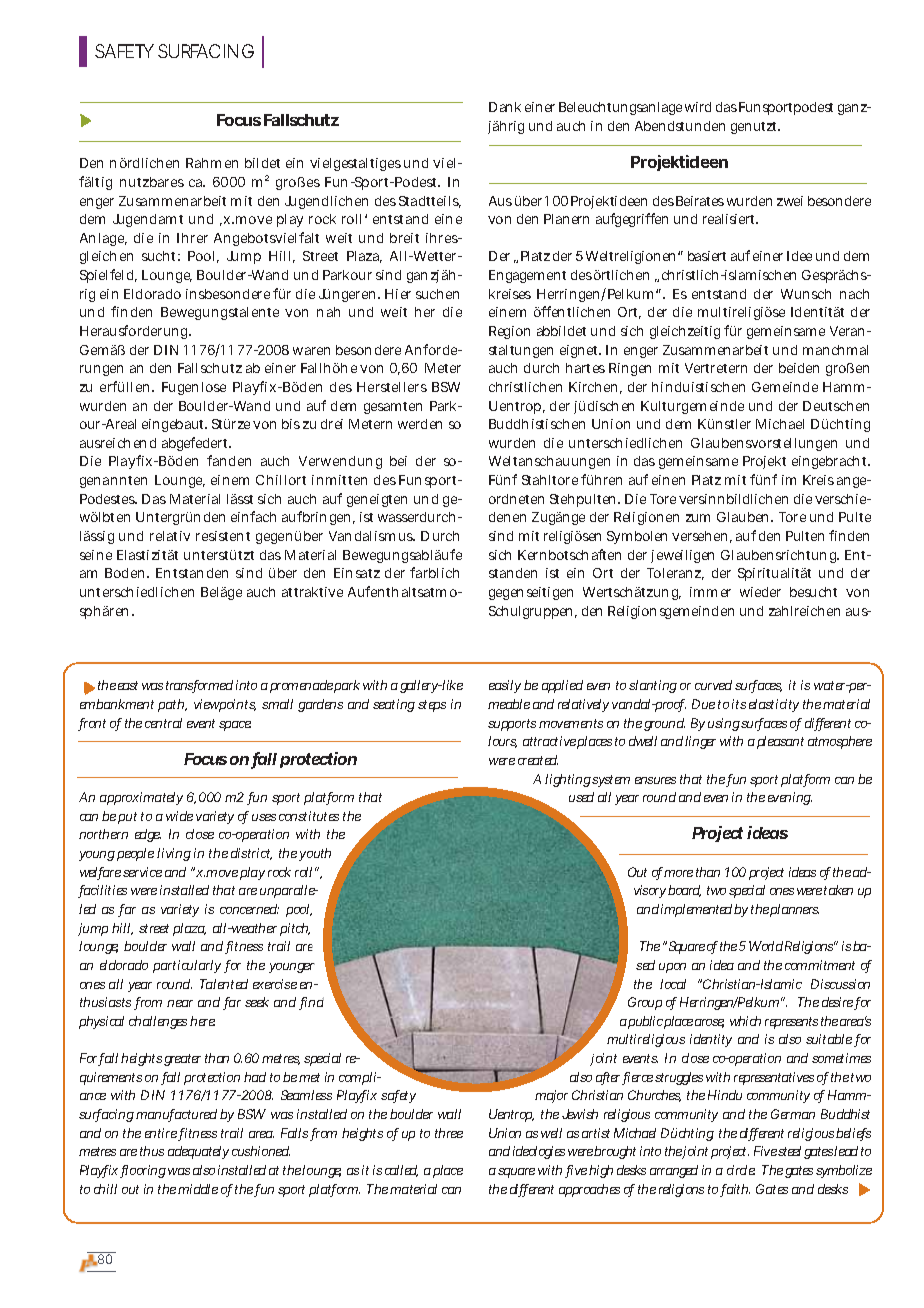 Image resolution: width=924 pixels, height=1308 pixels. I want to click on wird, so click(698, 107).
